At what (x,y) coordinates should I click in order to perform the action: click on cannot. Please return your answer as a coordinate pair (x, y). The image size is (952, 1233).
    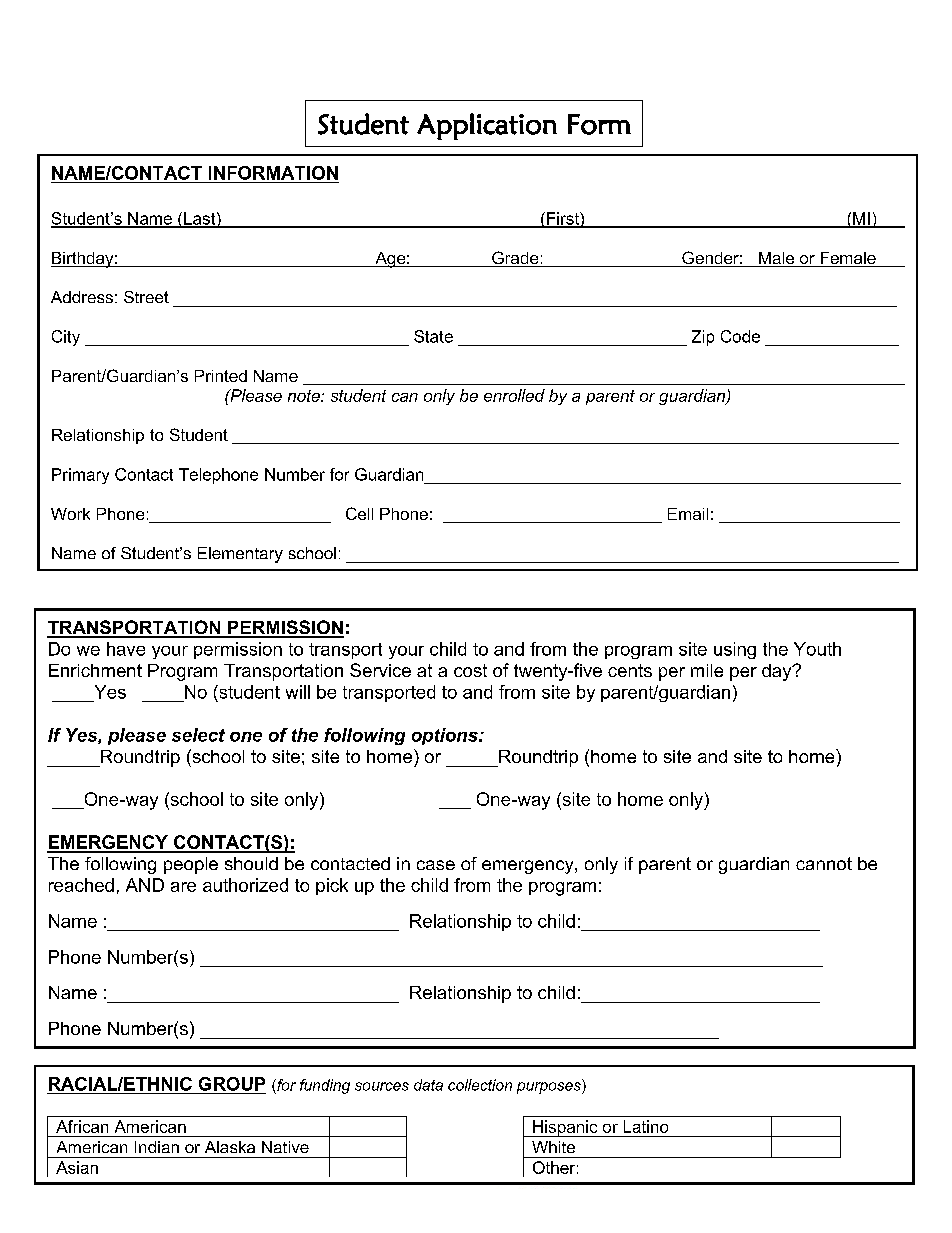
    Looking at the image, I should click on (824, 863).
